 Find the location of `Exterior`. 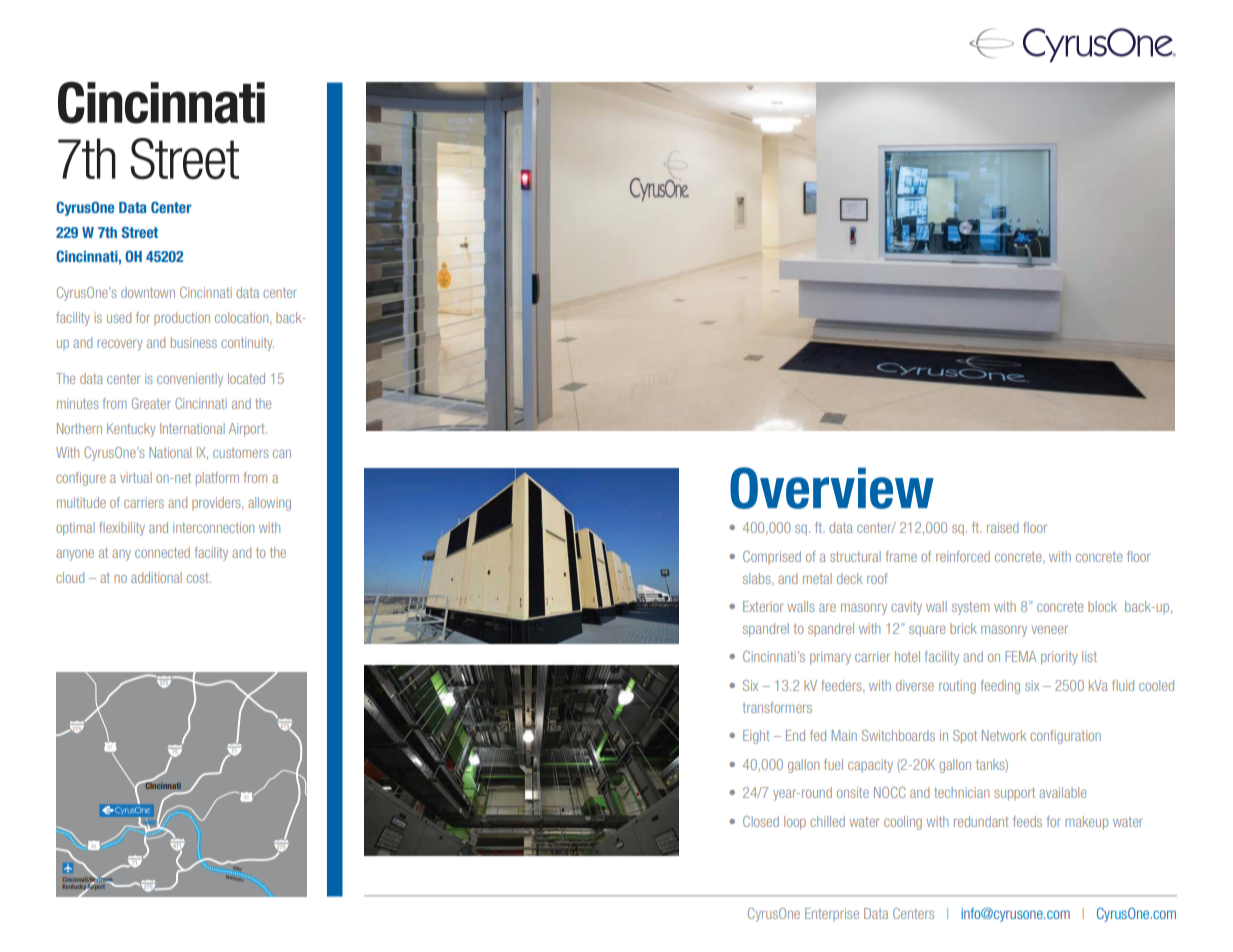

Exterior is located at coordinates (763, 606).
